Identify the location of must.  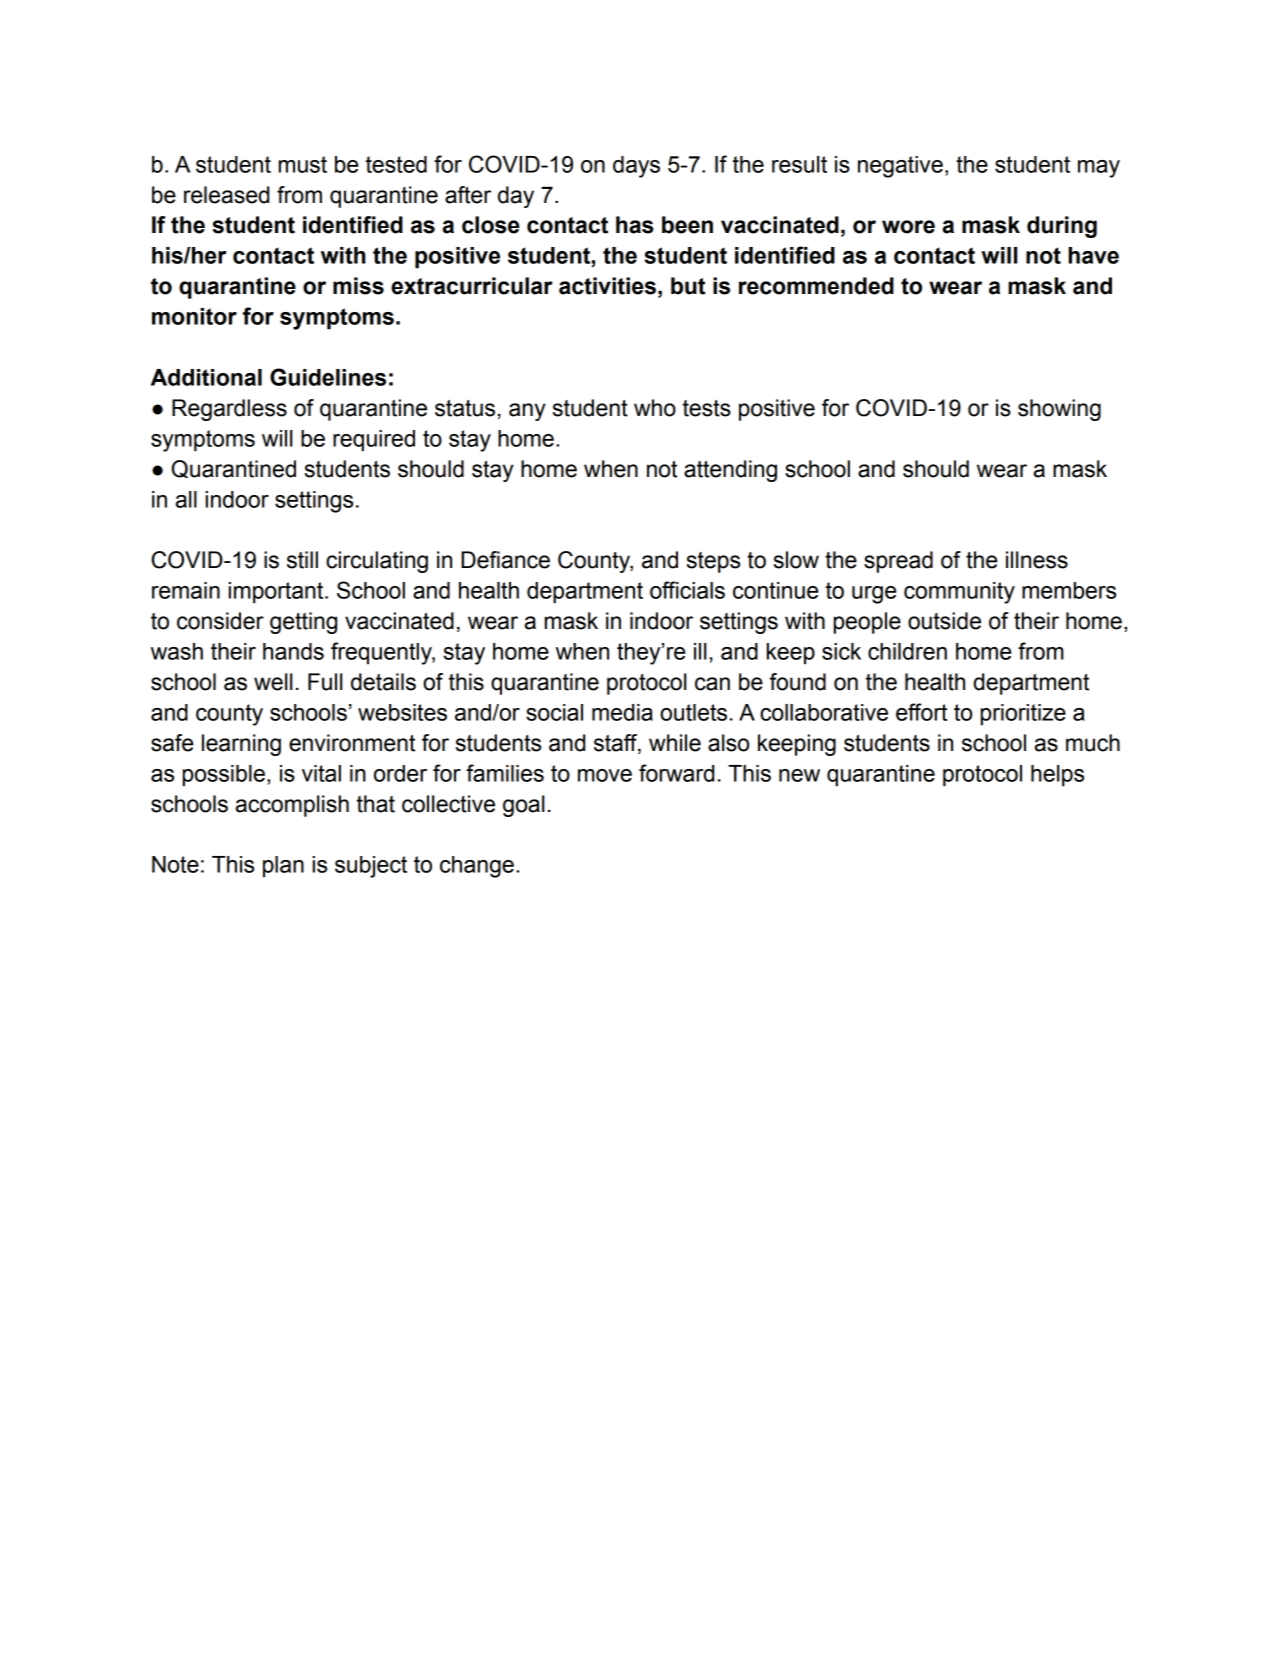
(303, 164).
